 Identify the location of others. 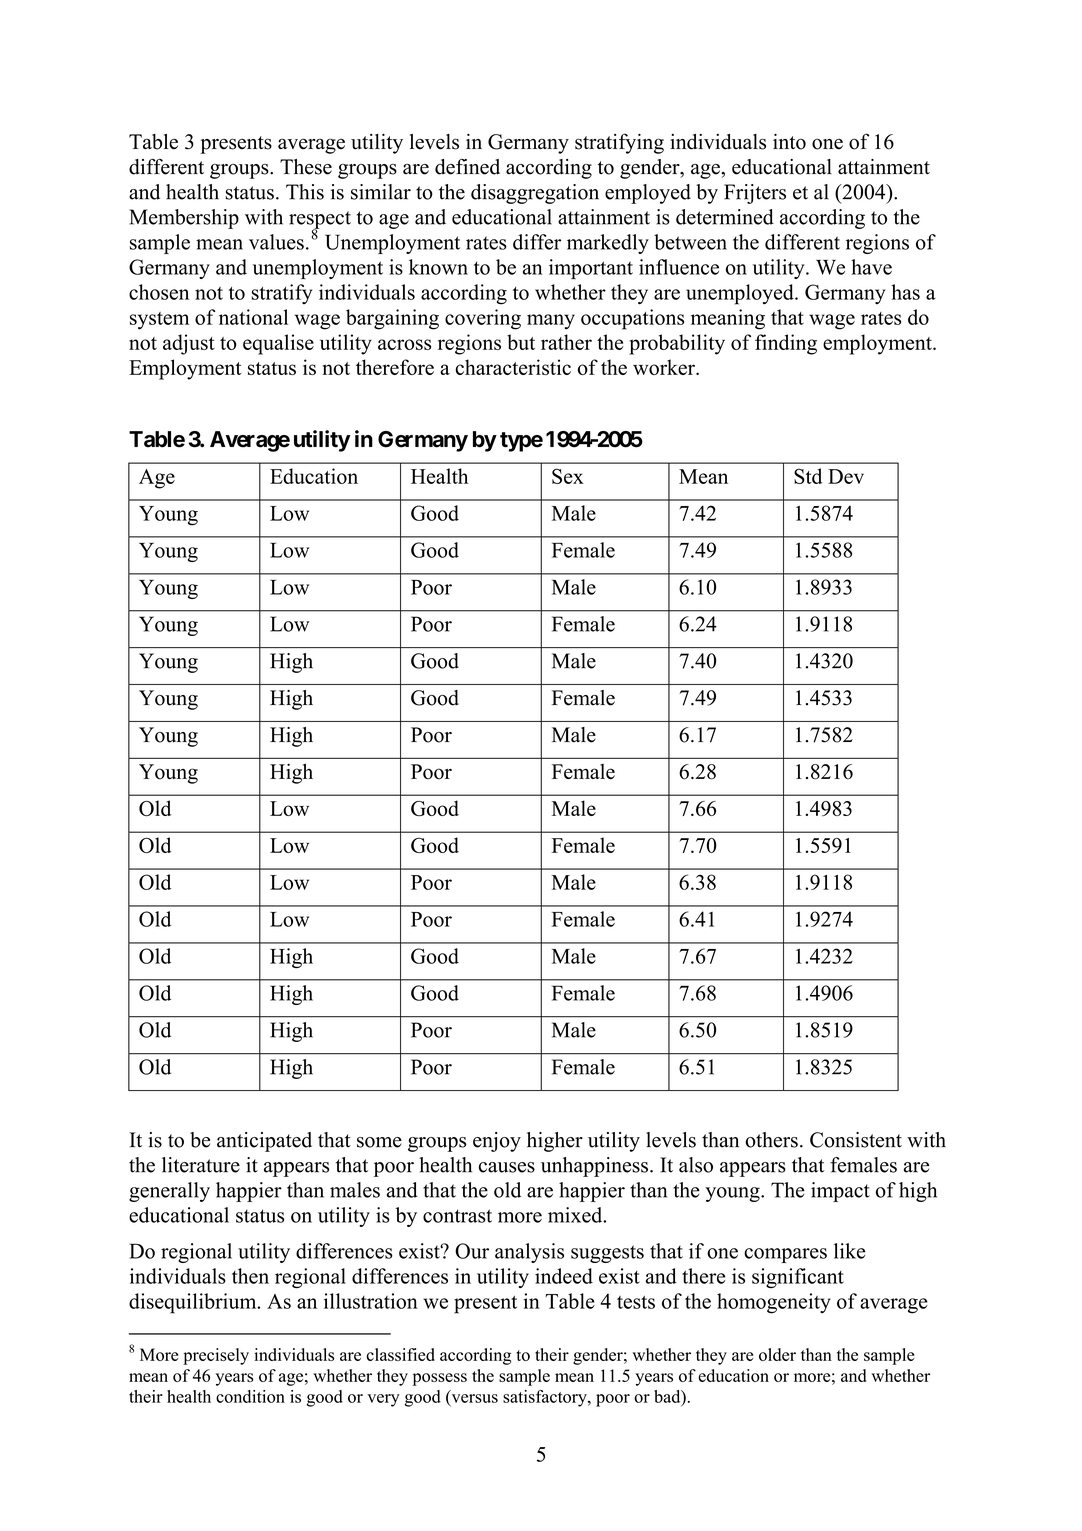
(771, 1140).
